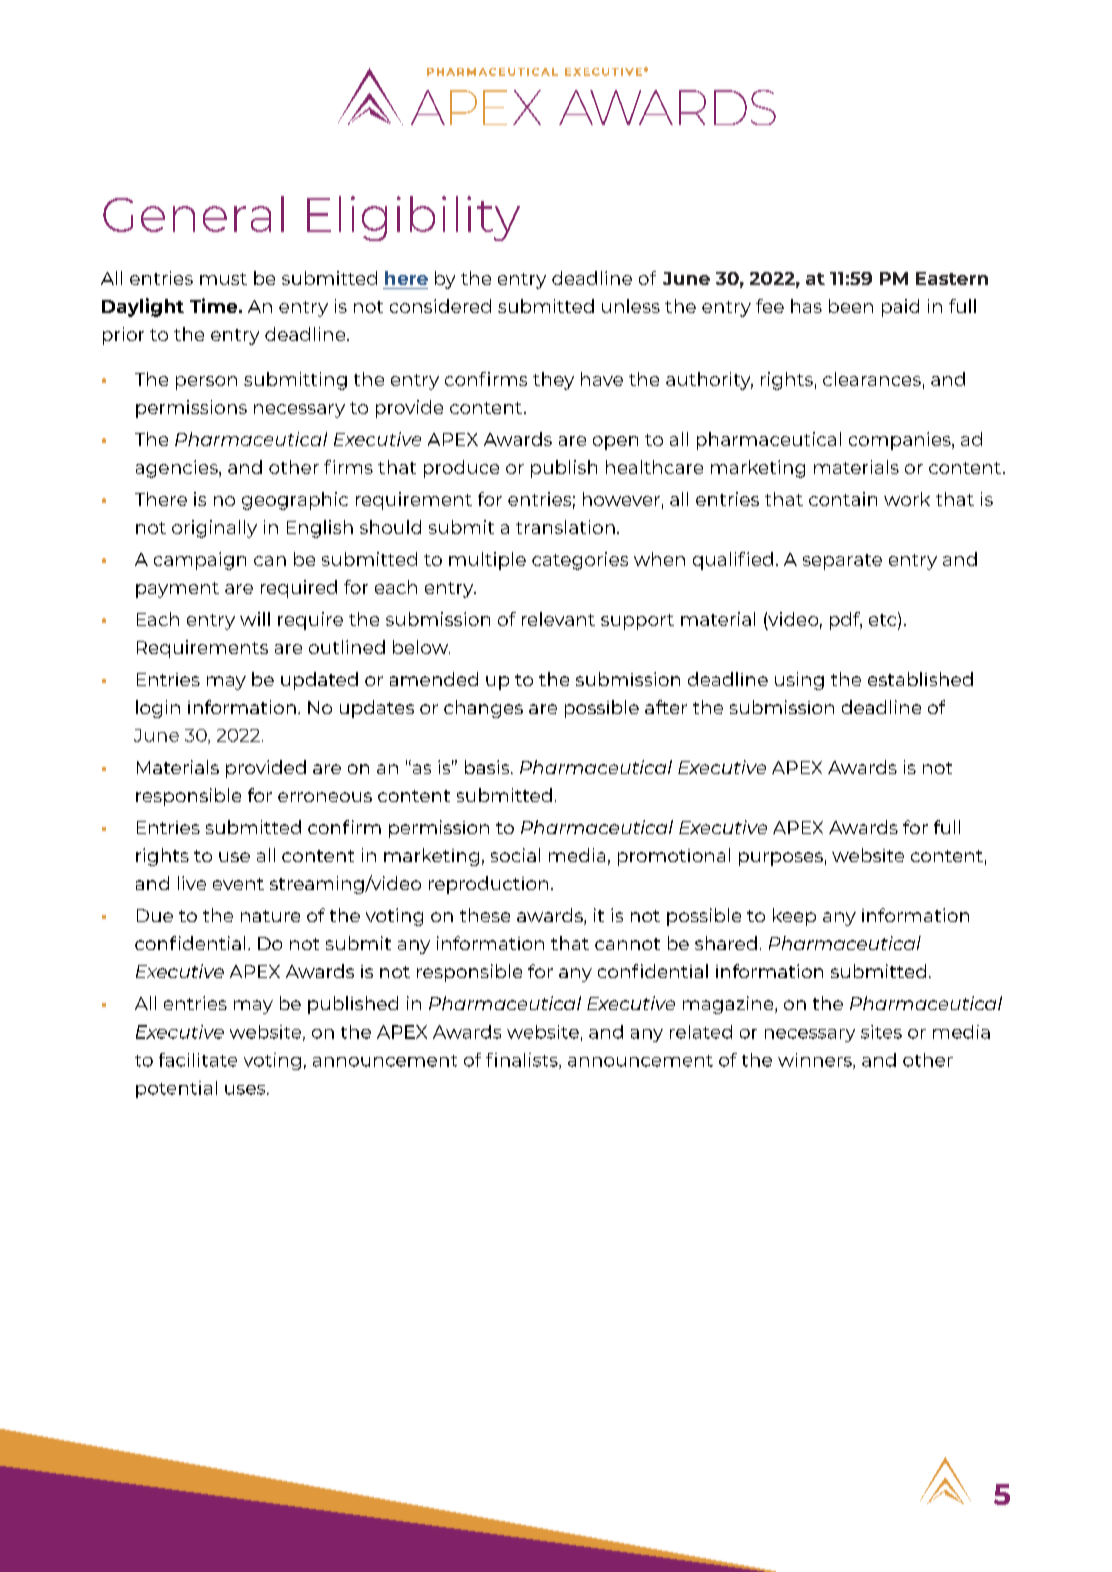  What do you see at coordinates (200, 561) in the document?
I see `campaign` at bounding box center [200, 561].
